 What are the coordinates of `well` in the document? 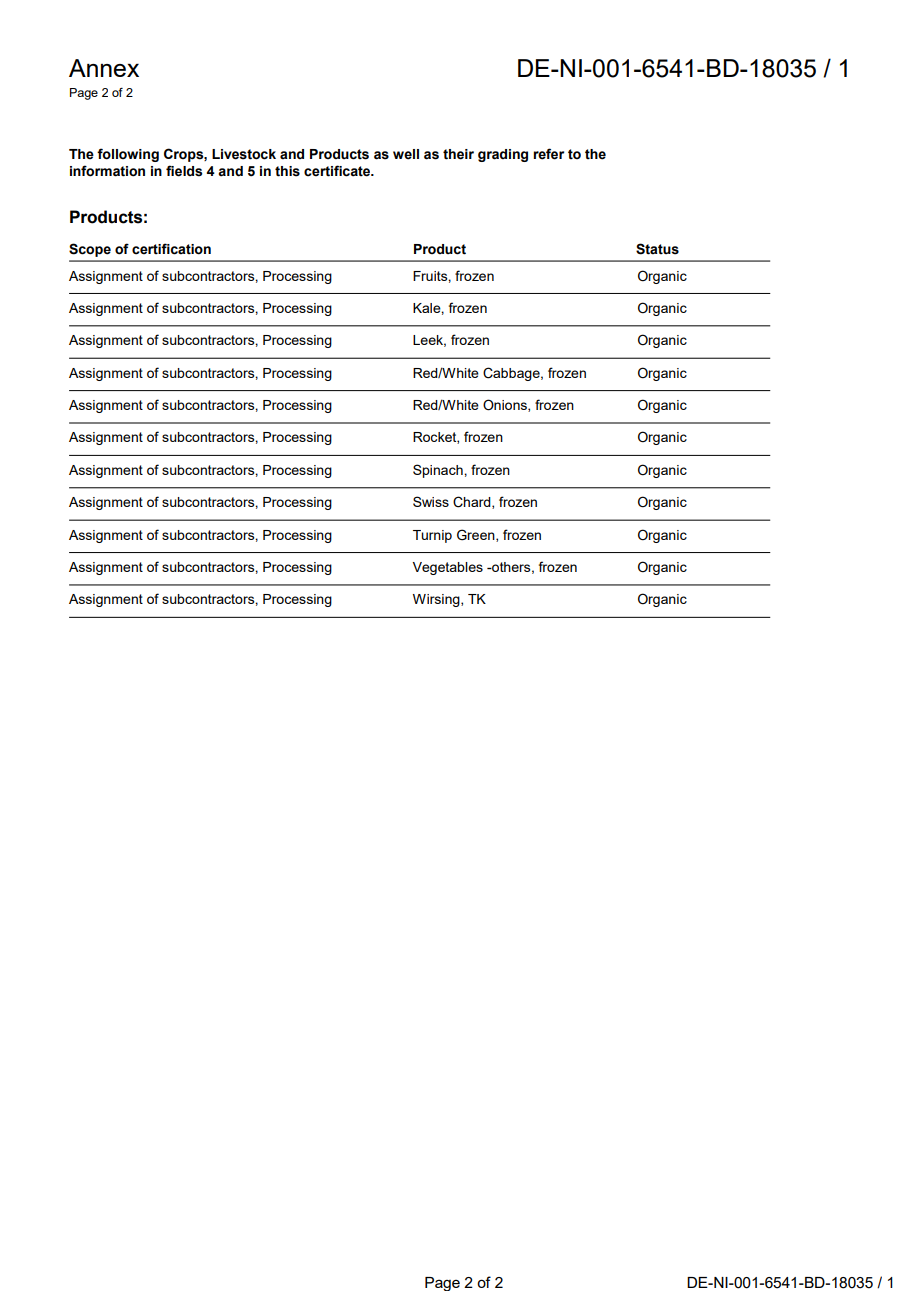 It's located at (406, 154).
